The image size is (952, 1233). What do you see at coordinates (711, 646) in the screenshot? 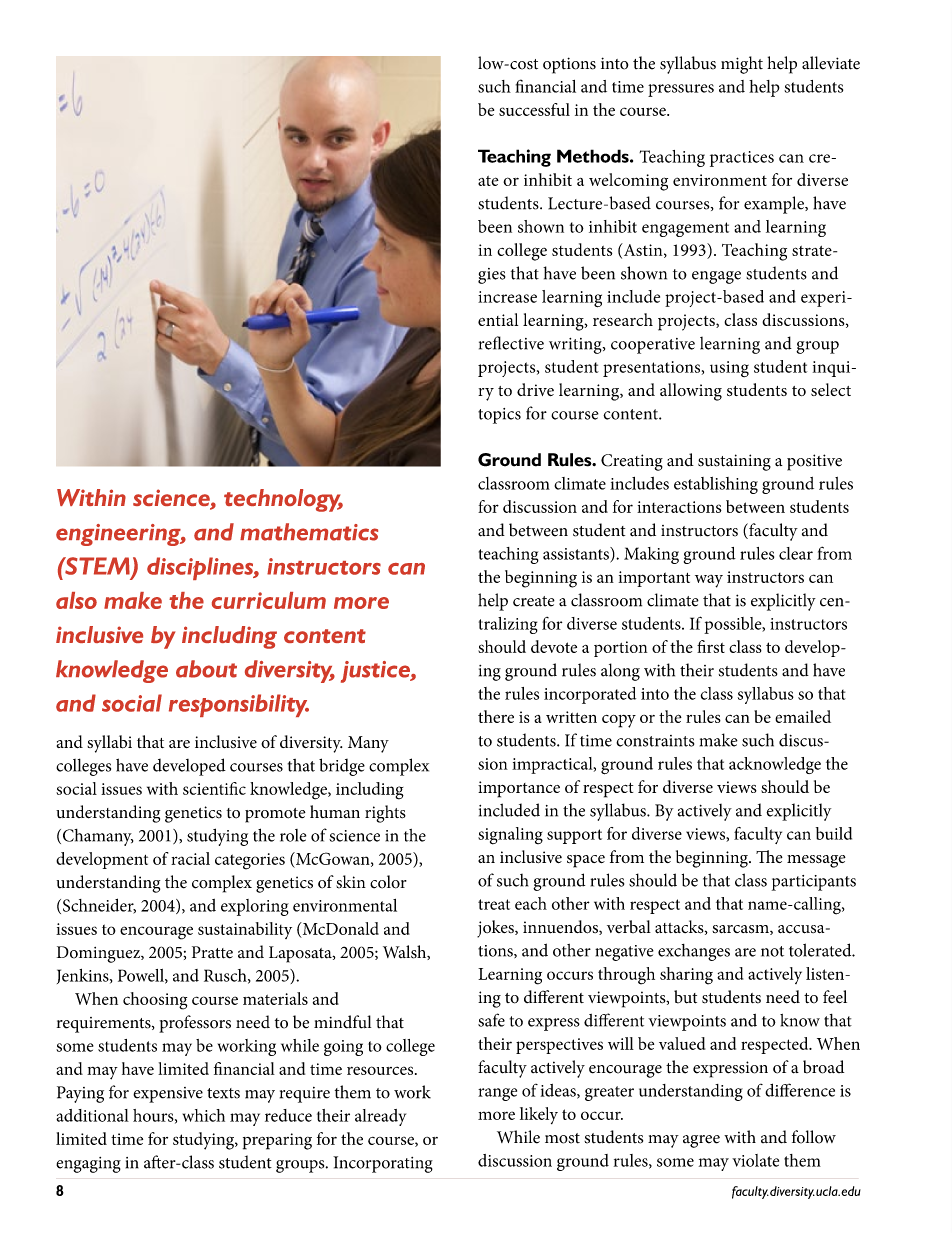
I see `first` at bounding box center [711, 646].
